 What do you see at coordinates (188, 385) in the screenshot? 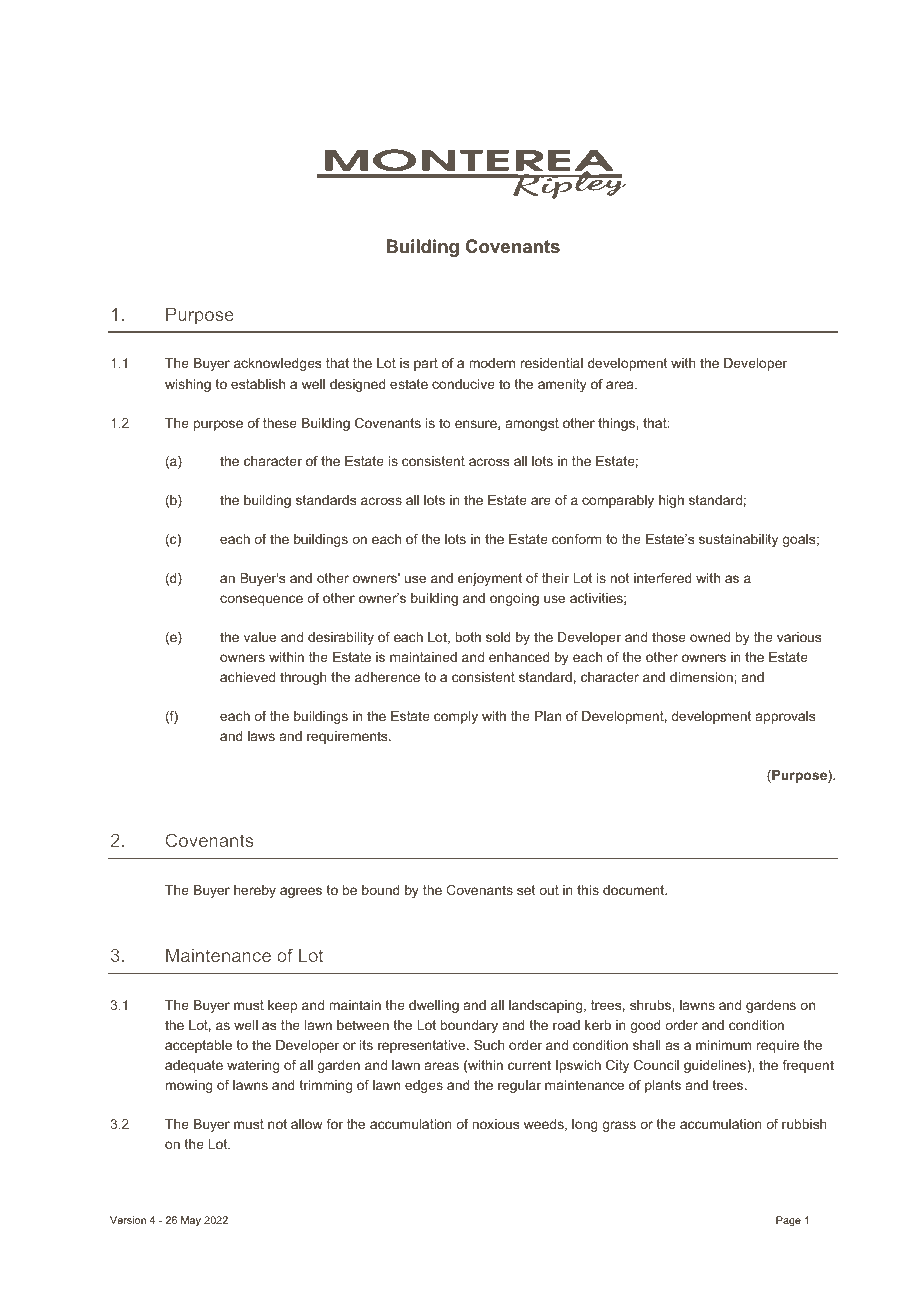
I see `wishing` at bounding box center [188, 385].
